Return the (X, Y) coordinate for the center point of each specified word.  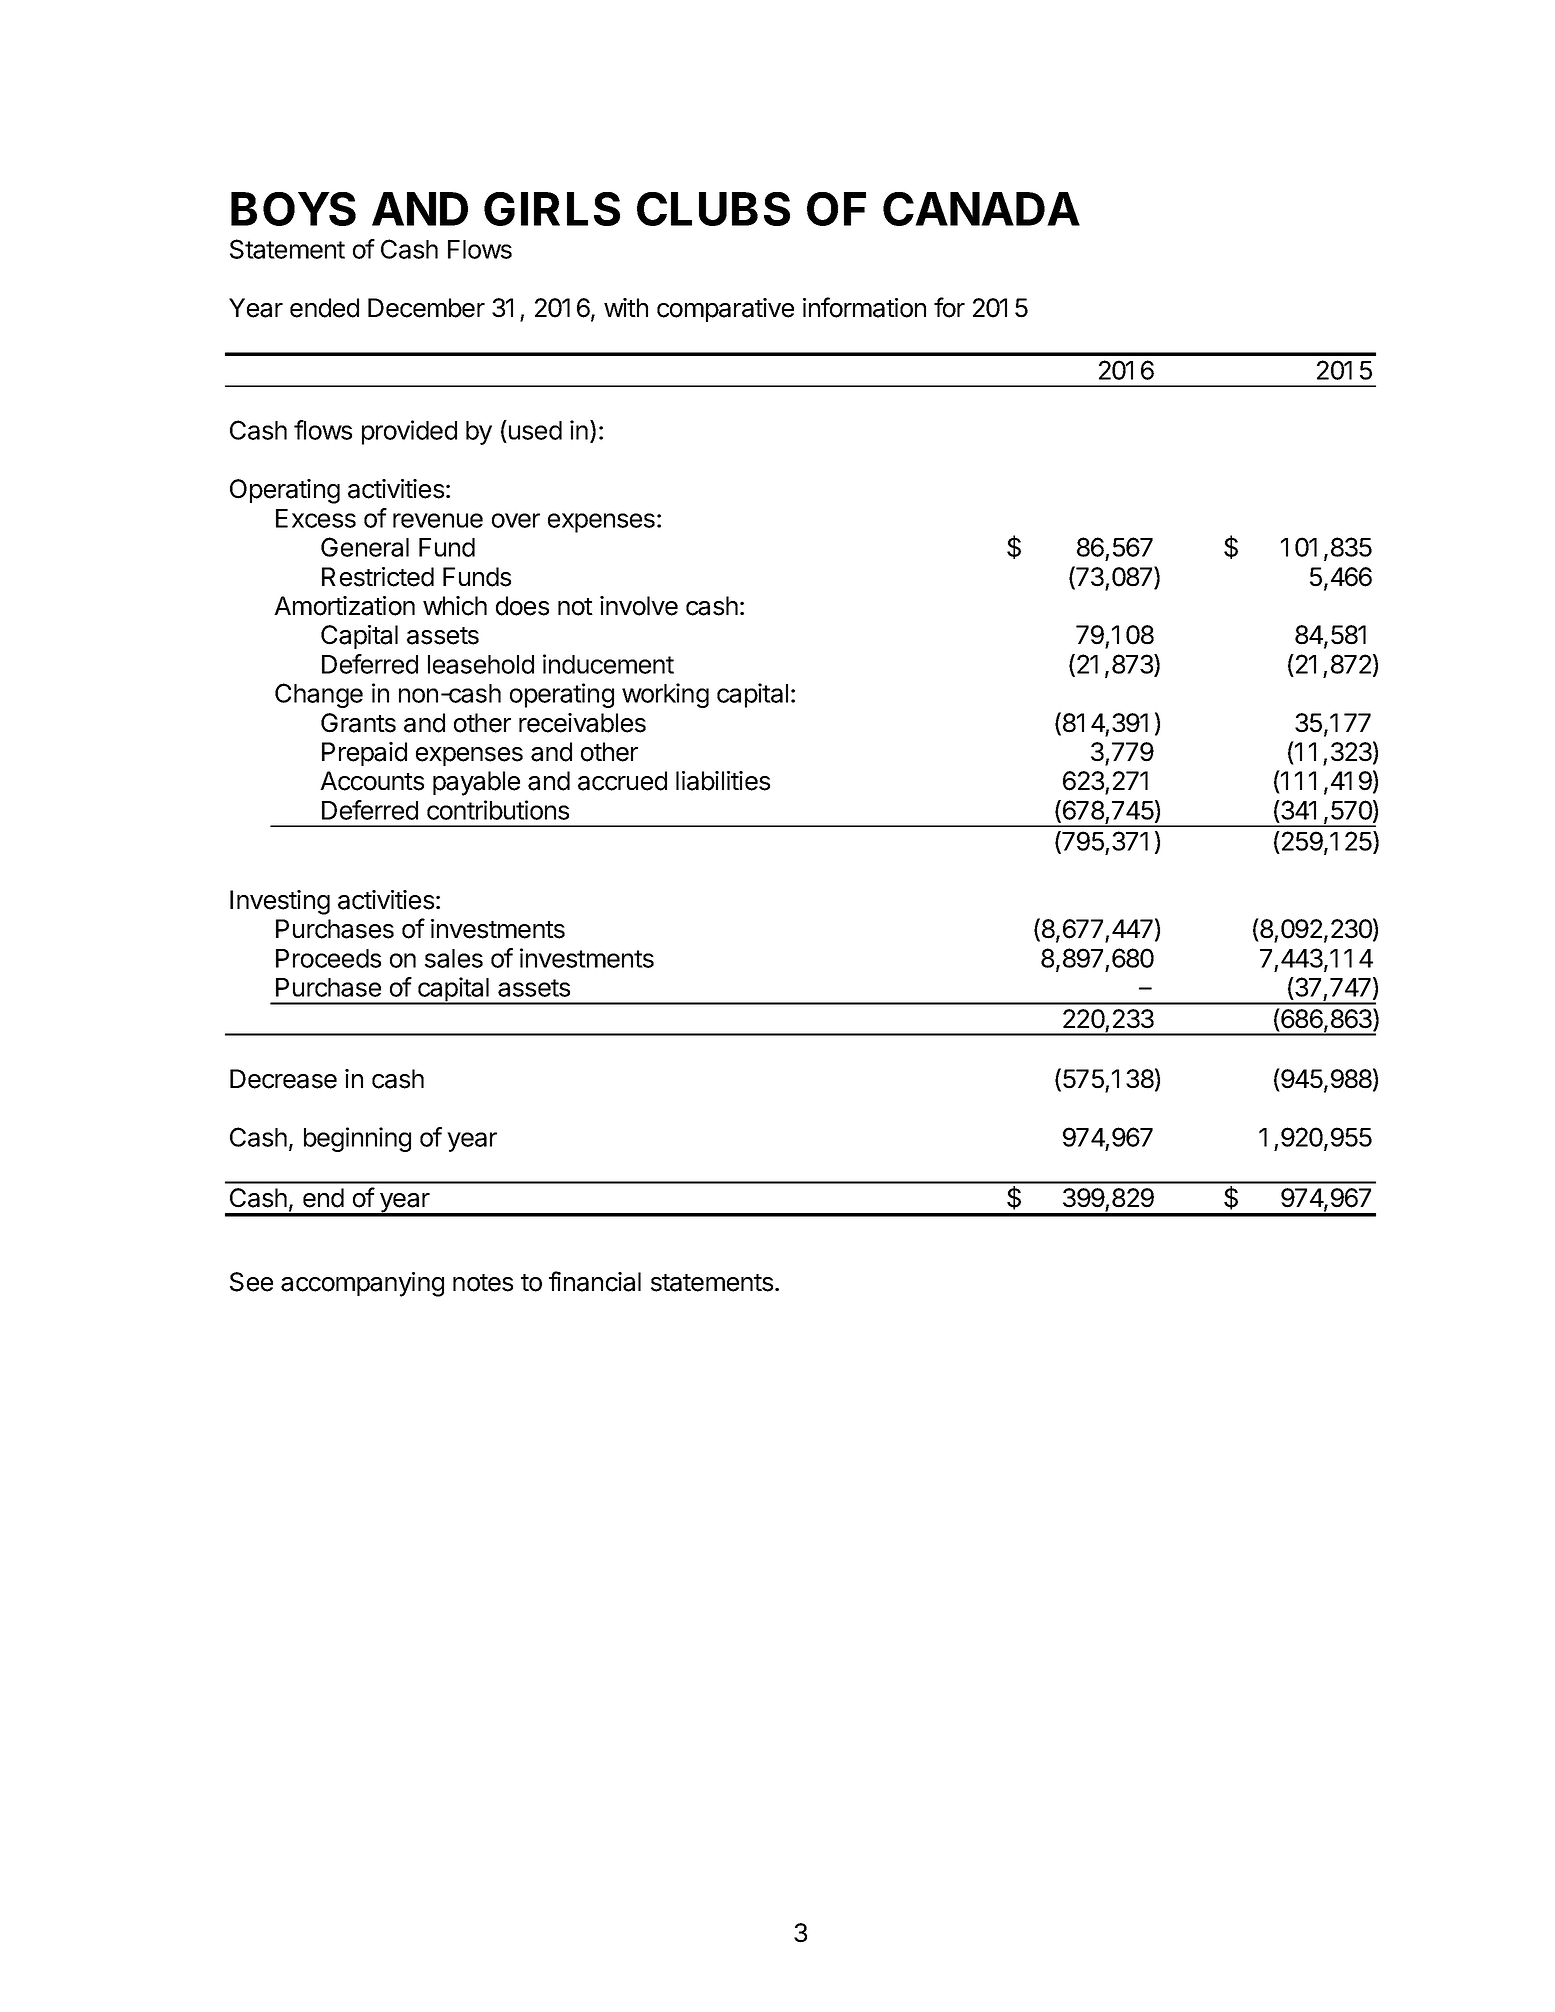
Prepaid (364, 754)
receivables (582, 723)
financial (595, 1281)
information (864, 307)
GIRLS (552, 209)
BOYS (293, 209)
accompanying (362, 1284)
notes (483, 1283)
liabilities (723, 781)
